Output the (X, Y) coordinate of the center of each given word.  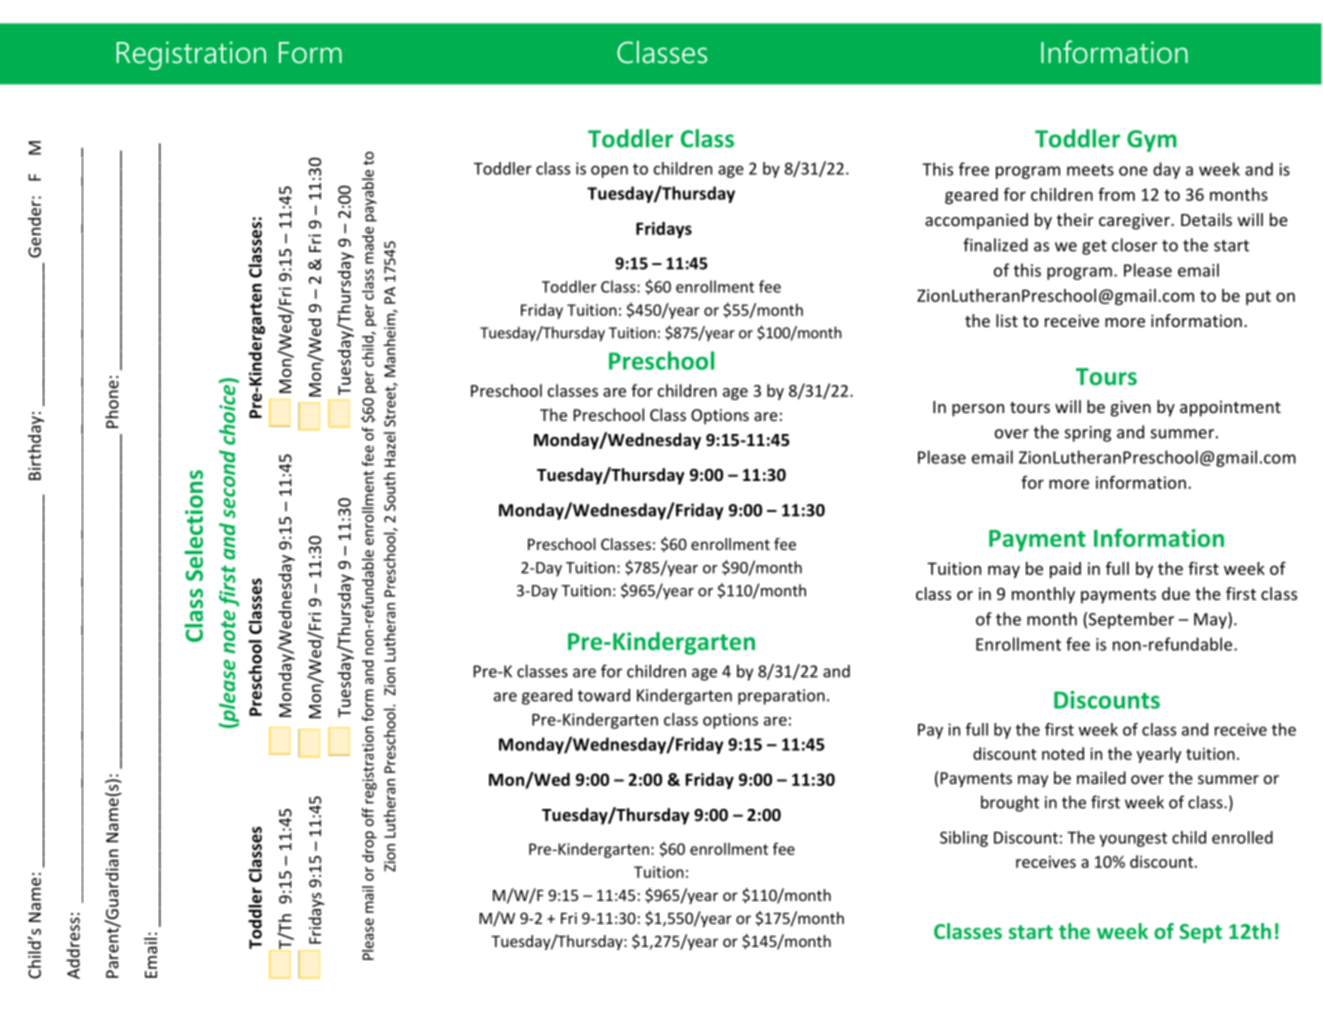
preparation (781, 697)
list (1007, 320)
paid (1065, 570)
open (609, 171)
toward (604, 695)
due (1176, 593)
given (1131, 408)
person (978, 410)
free (974, 169)
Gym (1152, 141)
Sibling (964, 839)
